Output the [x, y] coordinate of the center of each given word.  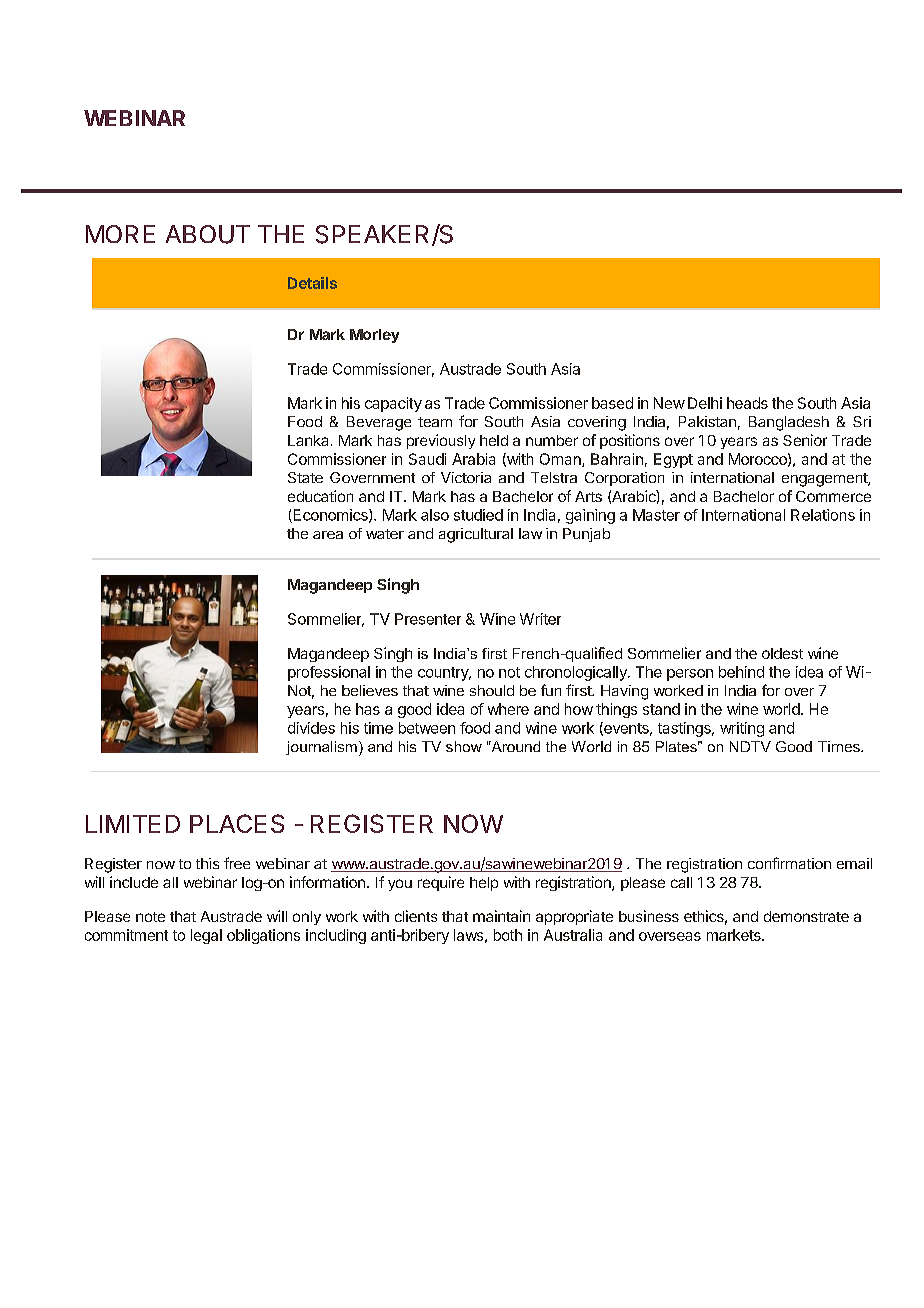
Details [312, 283]
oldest [782, 653]
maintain [501, 916]
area [328, 535]
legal [206, 936]
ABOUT [208, 234]
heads [747, 403]
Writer [540, 619]
